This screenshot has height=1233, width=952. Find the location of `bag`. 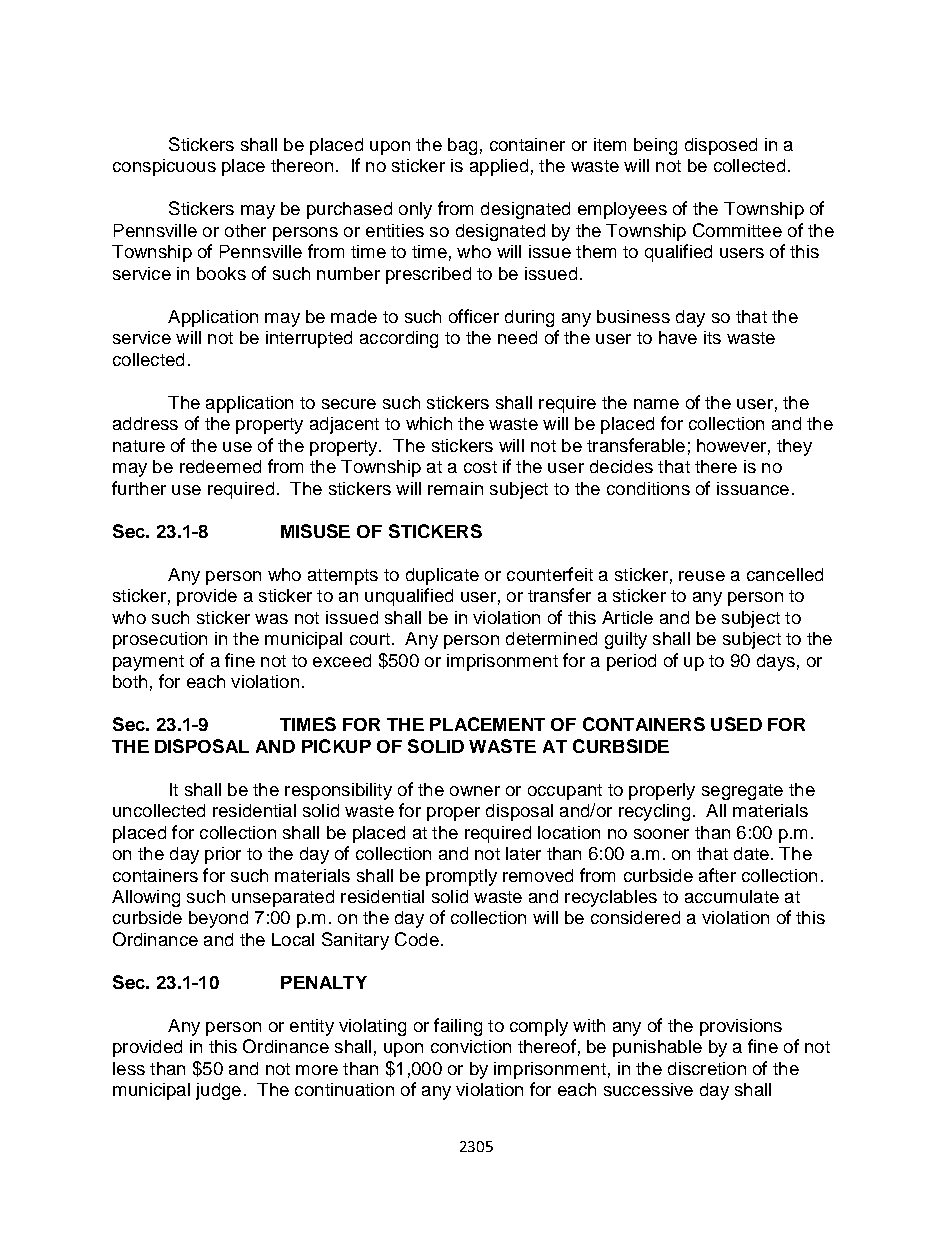

bag is located at coordinates (462, 146).
